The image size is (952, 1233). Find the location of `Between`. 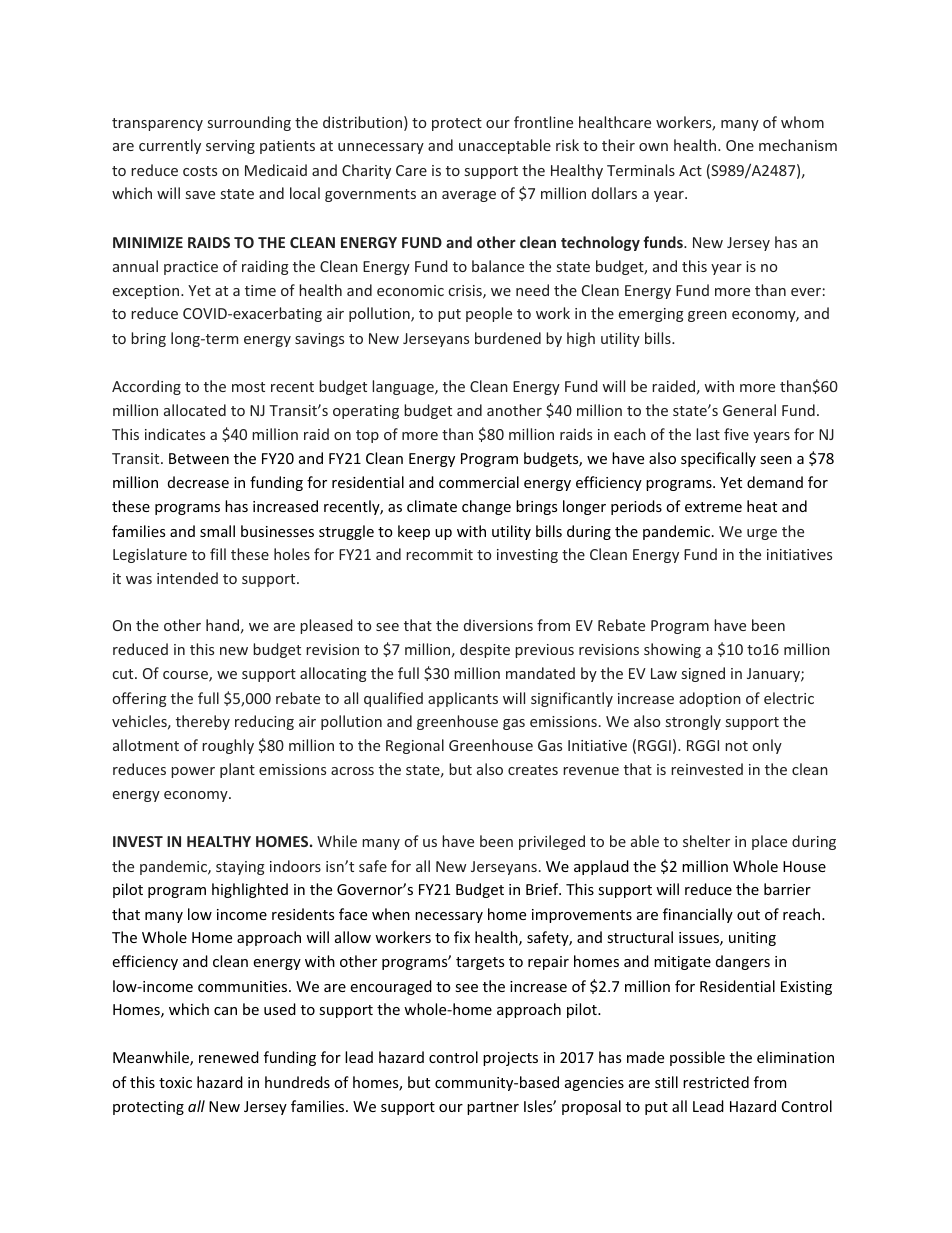

Between is located at coordinates (199, 458).
